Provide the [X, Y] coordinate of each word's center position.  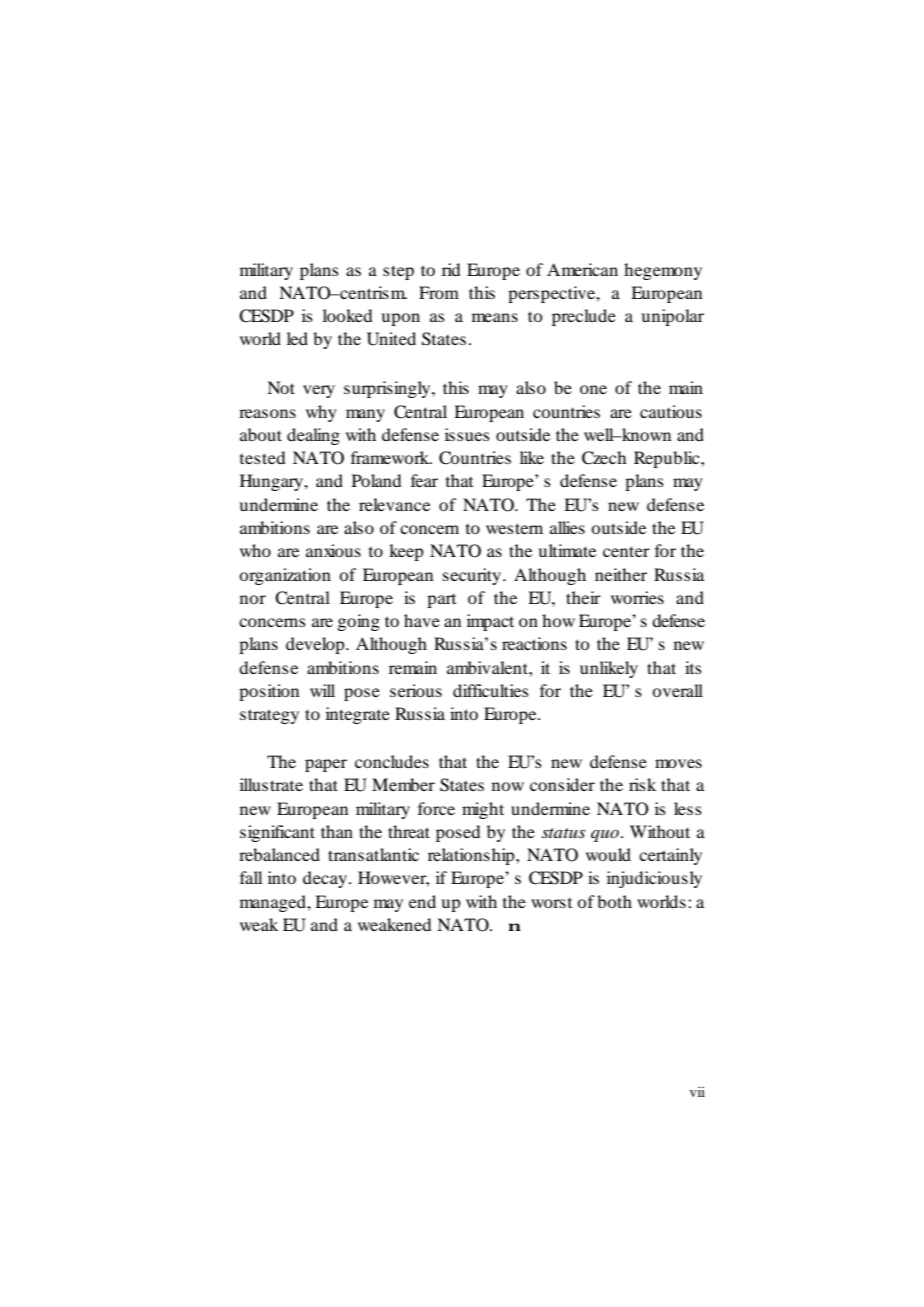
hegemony [663, 271]
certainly [670, 856]
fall [251, 877]
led [297, 338]
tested [262, 457]
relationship [472, 856]
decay [325, 879]
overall [677, 690]
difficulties [491, 690]
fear [424, 480]
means [495, 317]
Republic [668, 459]
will [322, 690]
